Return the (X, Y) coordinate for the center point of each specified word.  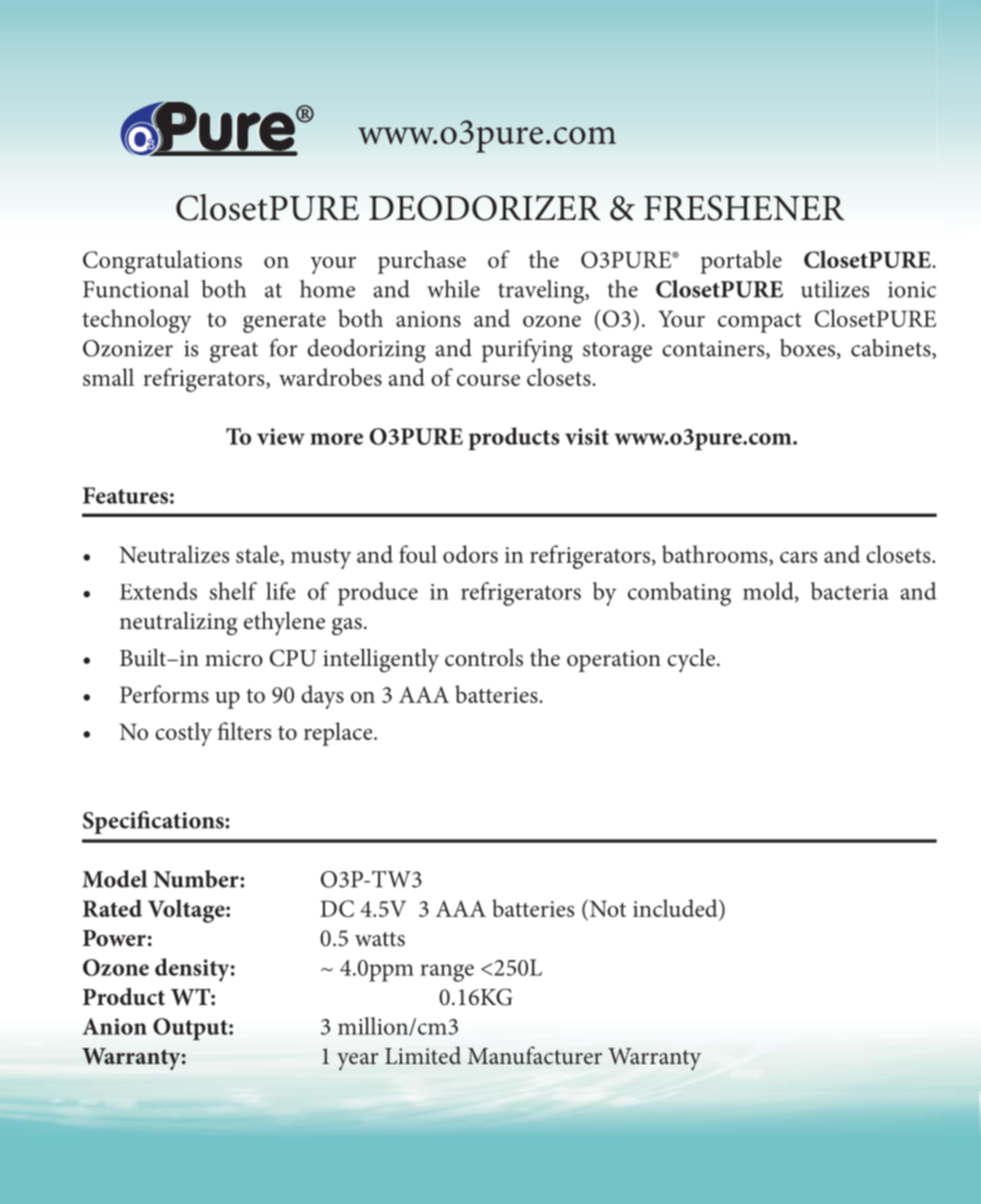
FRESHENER (744, 208)
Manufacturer (534, 1055)
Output (191, 1029)
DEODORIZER (484, 208)
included (676, 908)
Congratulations (162, 262)
